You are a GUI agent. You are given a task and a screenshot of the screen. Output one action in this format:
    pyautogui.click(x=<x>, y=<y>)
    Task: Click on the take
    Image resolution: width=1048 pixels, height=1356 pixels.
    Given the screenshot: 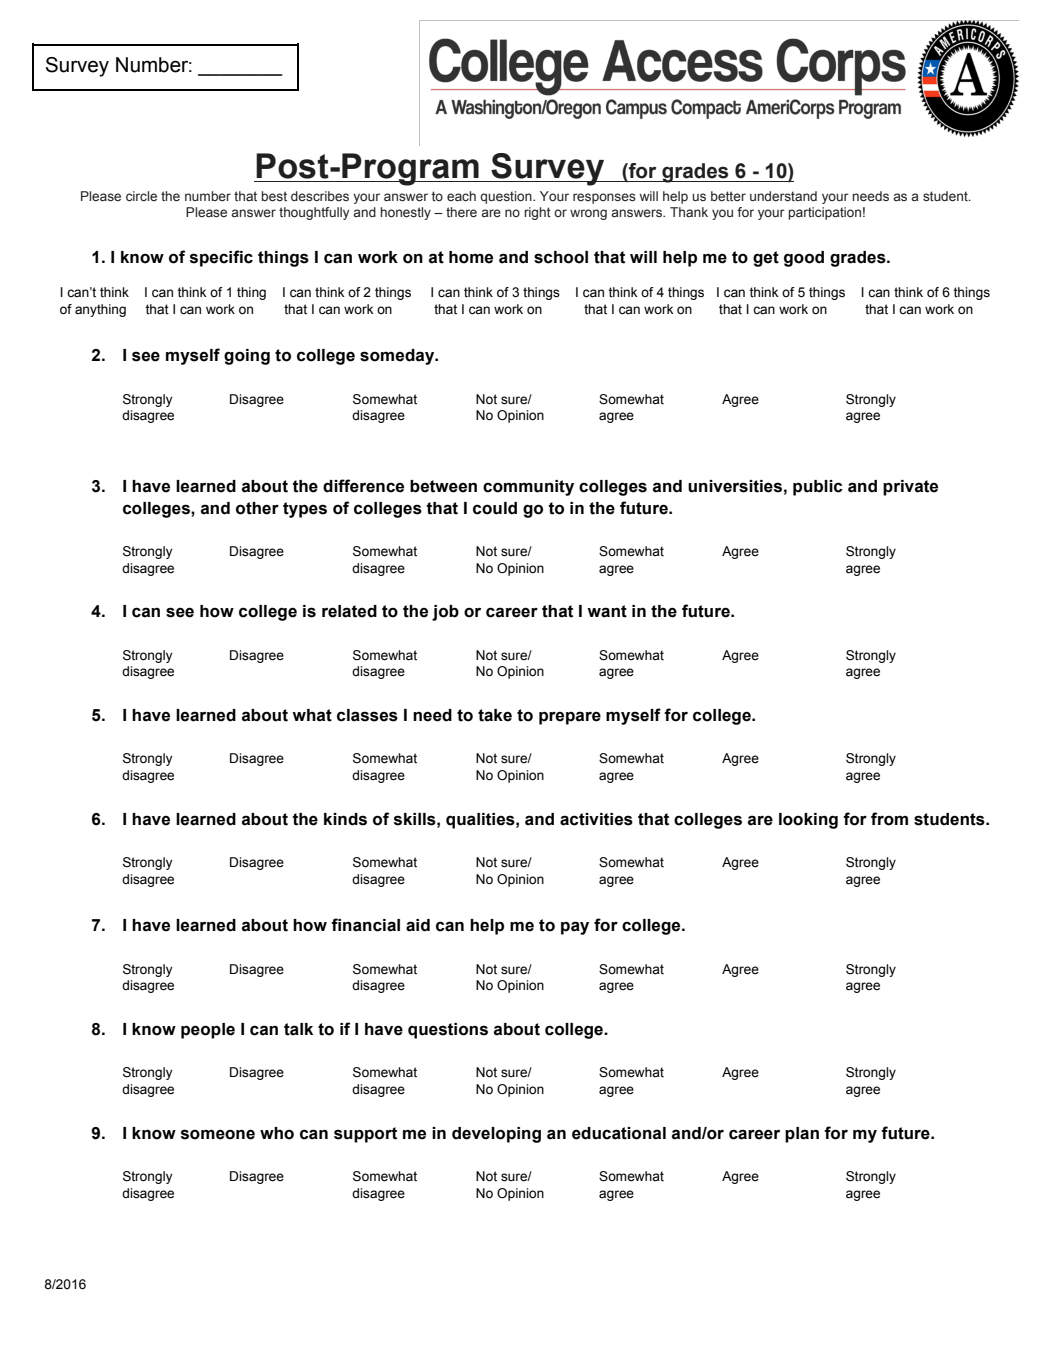 What is the action you would take?
    pyautogui.click(x=495, y=715)
